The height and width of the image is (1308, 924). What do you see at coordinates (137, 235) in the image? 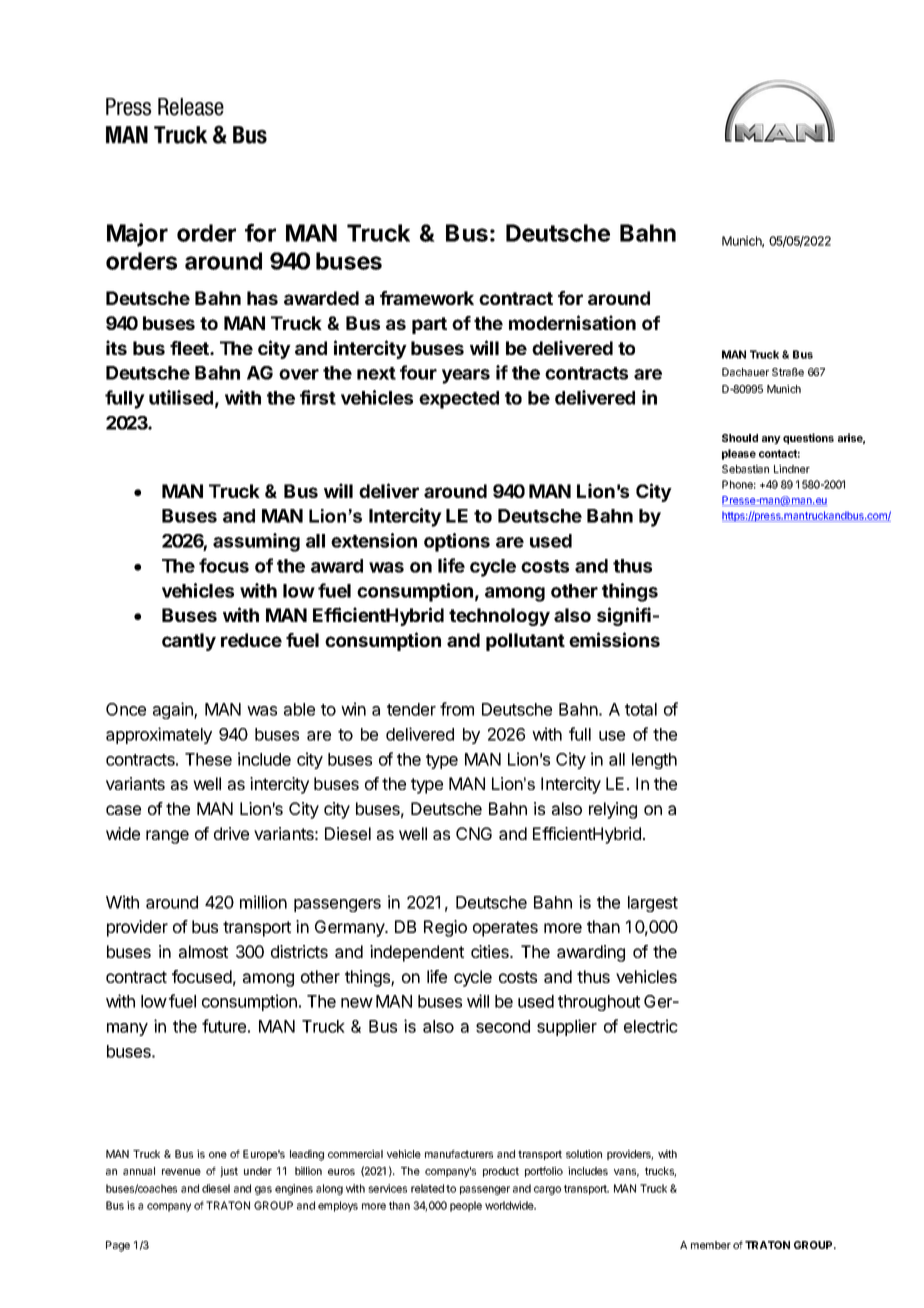
I see `Major` at bounding box center [137, 235].
